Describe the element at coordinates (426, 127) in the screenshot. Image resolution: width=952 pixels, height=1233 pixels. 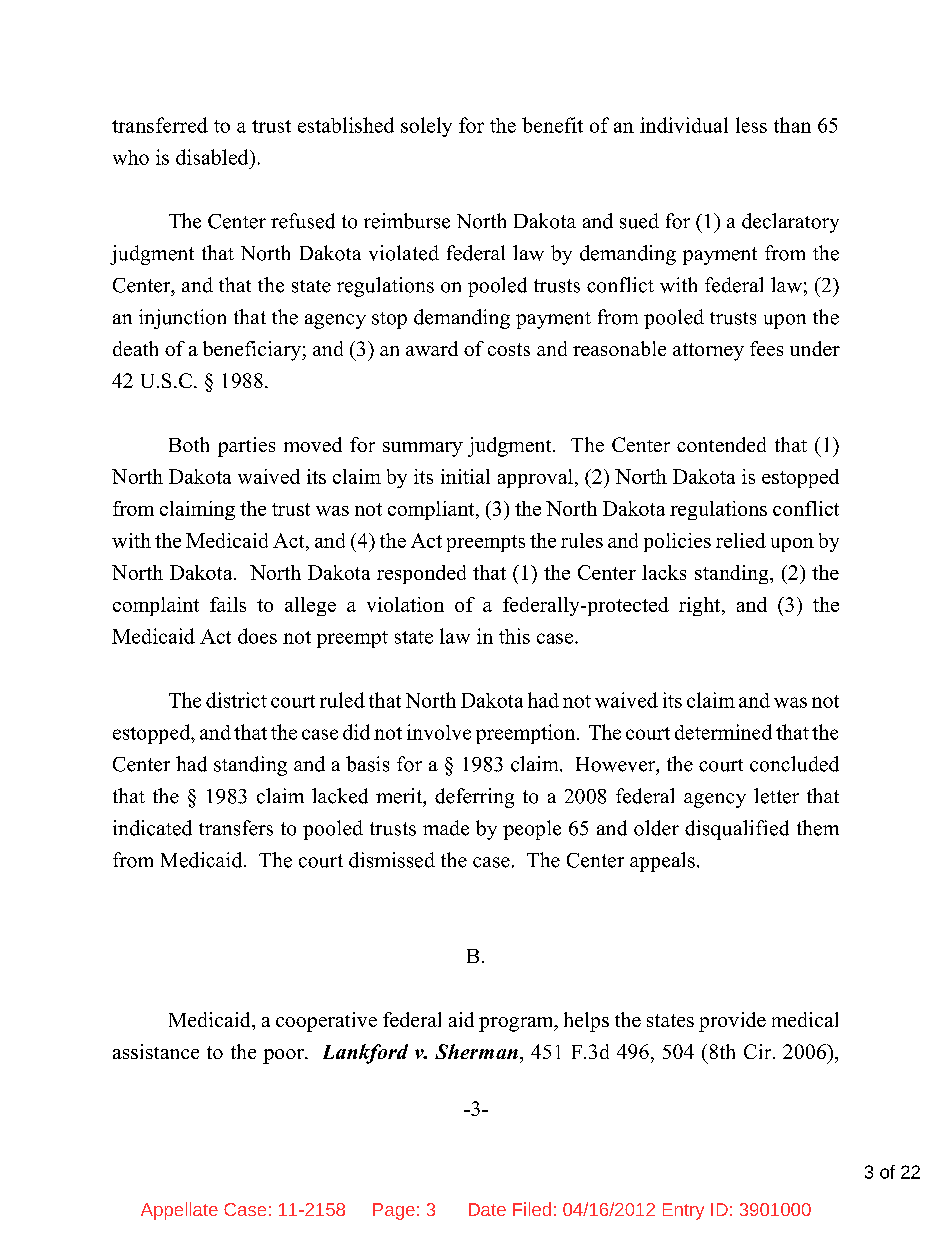
I see `solely` at that location.
